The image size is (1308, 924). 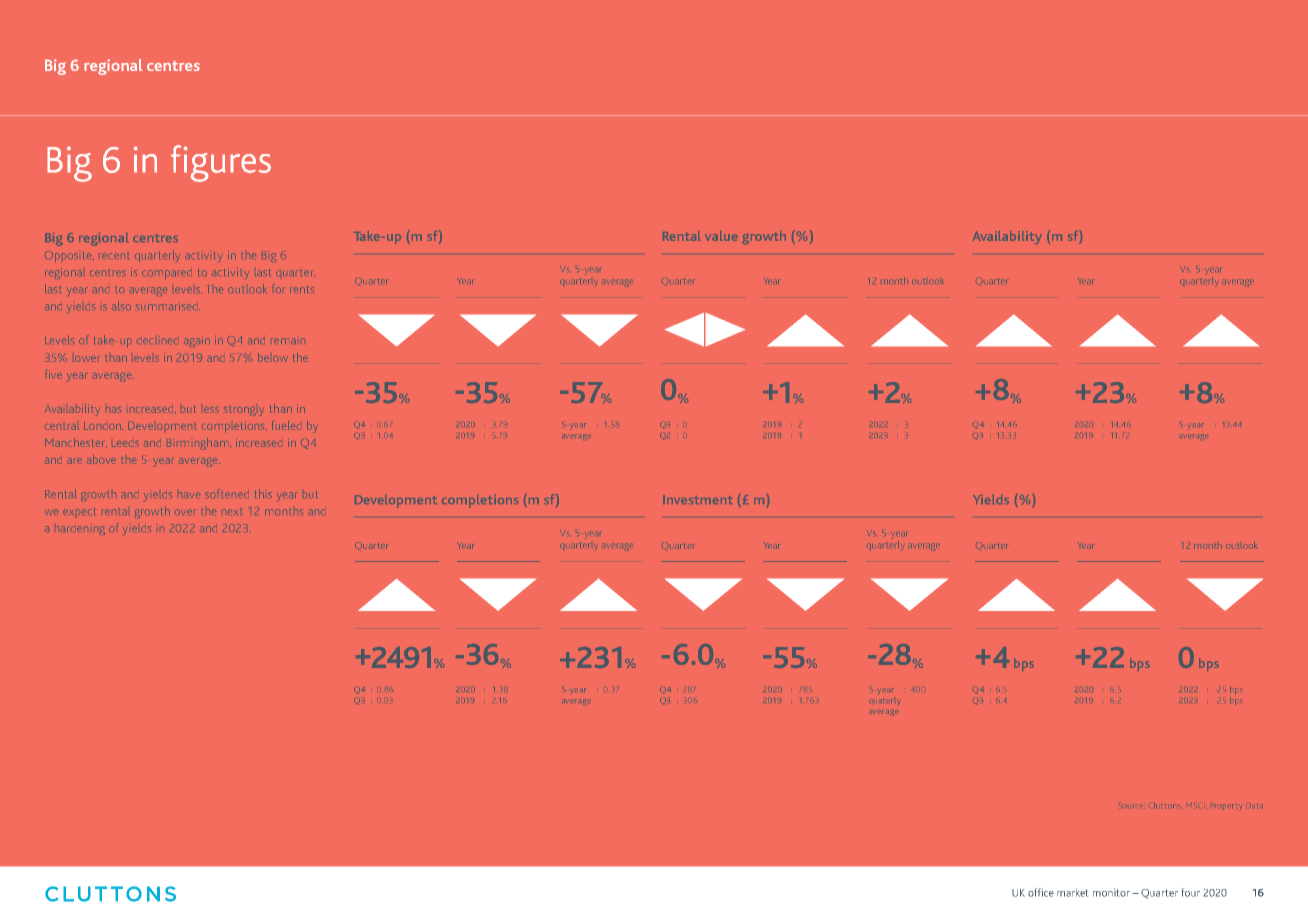 What do you see at coordinates (1072, 893) in the screenshot?
I see `market` at bounding box center [1072, 893].
